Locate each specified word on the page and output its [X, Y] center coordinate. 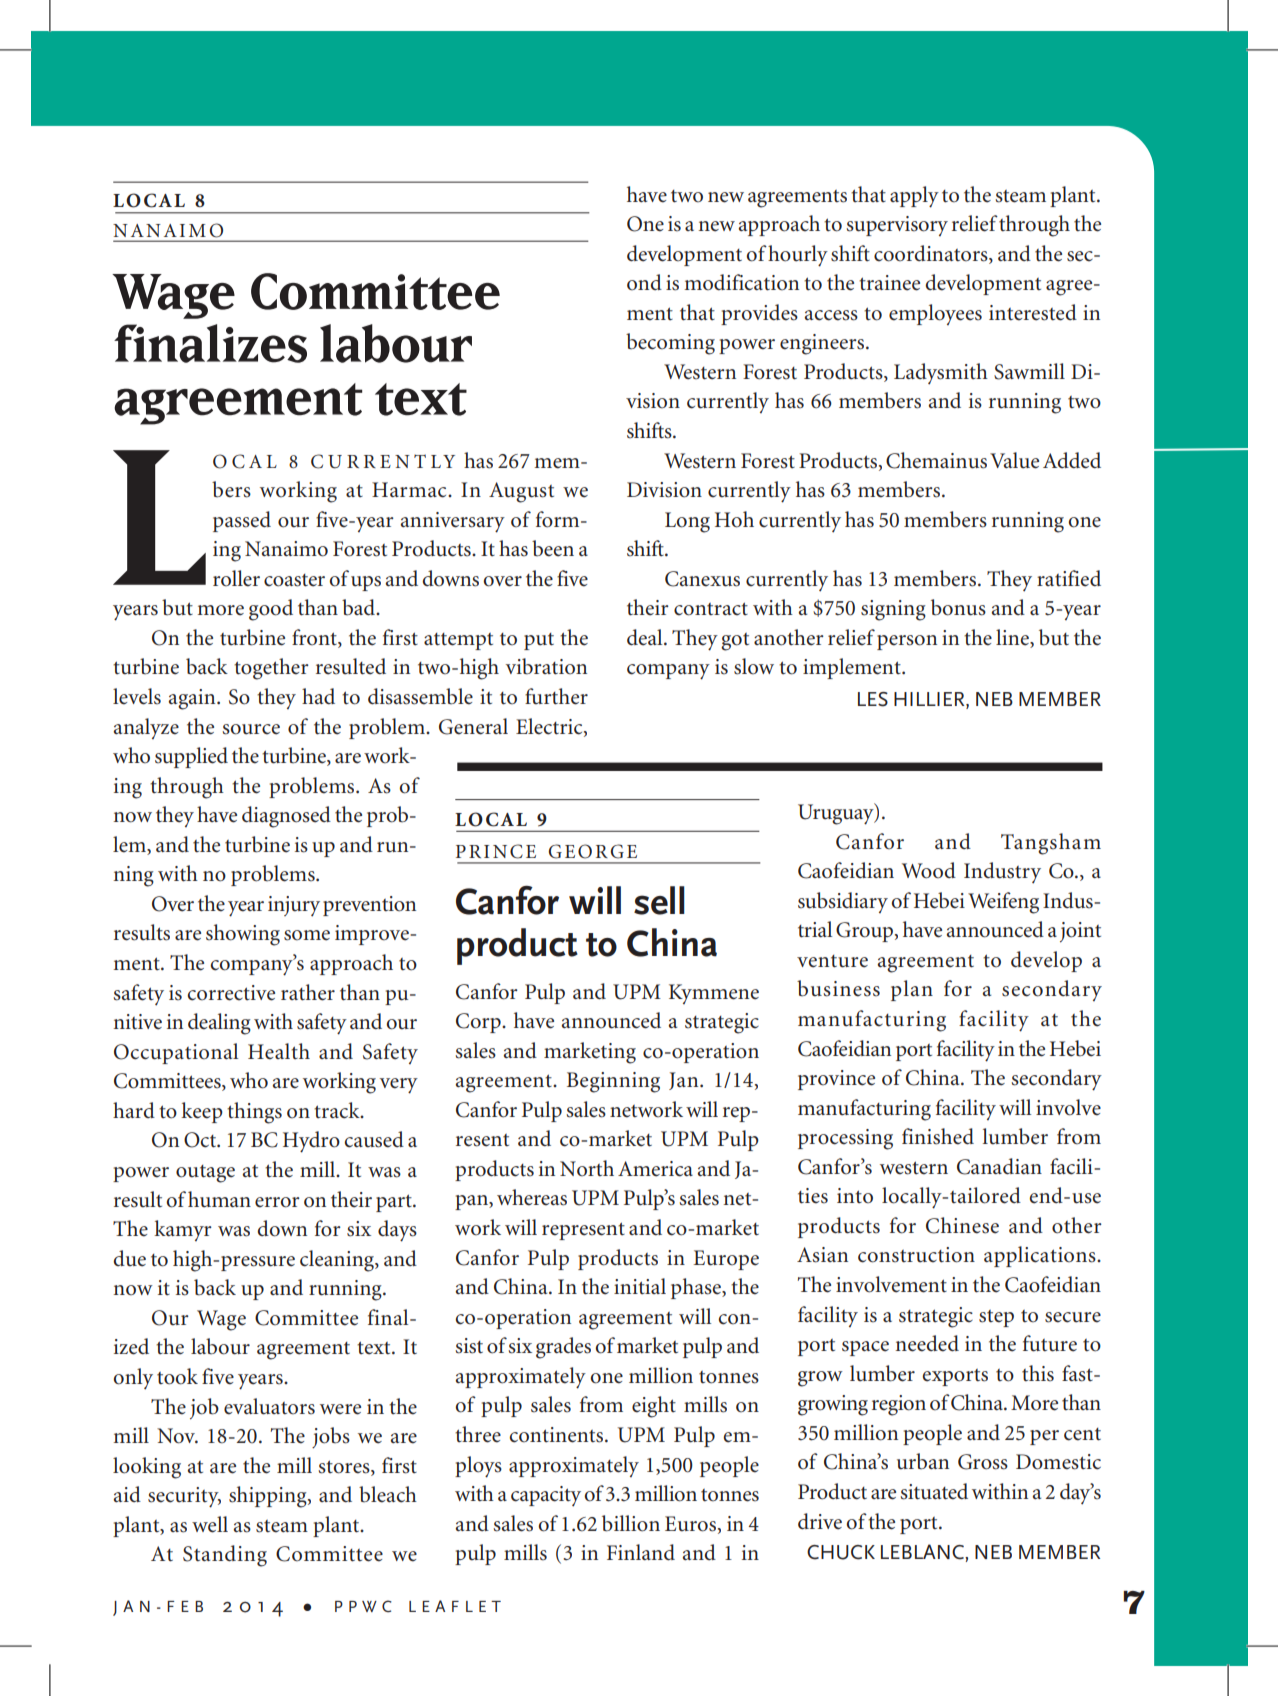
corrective [231, 993]
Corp [479, 1023]
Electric [550, 727]
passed [242, 521]
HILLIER [930, 699]
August [521, 492]
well [210, 1524]
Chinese [962, 1225]
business [838, 988]
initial [640, 1286]
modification [741, 282]
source [251, 729]
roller [236, 578]
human [219, 1199]
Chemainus [936, 460]
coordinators [932, 253]
